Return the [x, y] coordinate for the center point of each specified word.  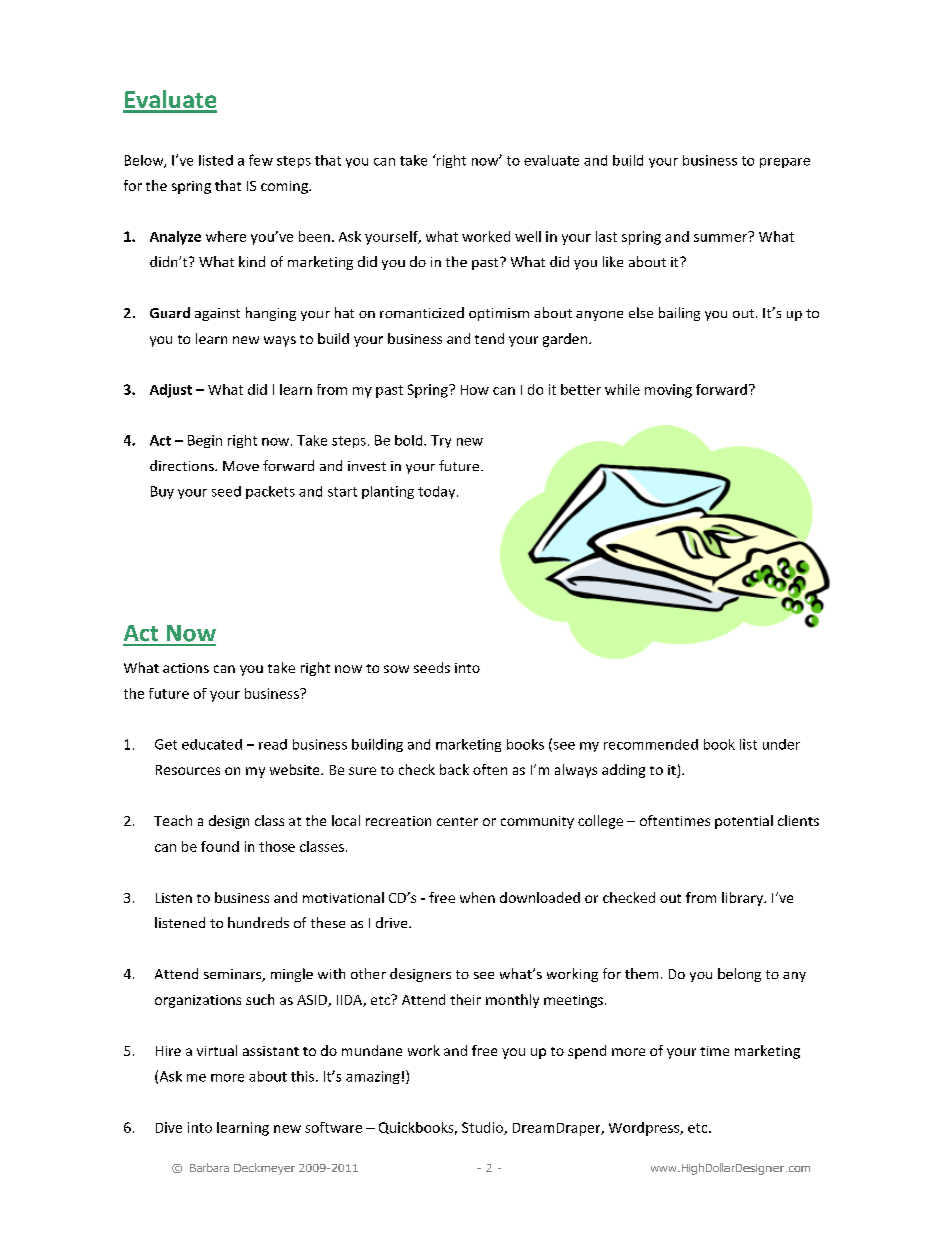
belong [739, 975]
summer [721, 237]
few [261, 160]
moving [668, 391]
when [477, 897]
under [781, 744]
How [475, 390]
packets [270, 492]
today [438, 492]
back [454, 769]
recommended [651, 744]
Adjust [171, 391]
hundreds [258, 922]
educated [212, 744]
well [528, 236]
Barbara [209, 1167]
